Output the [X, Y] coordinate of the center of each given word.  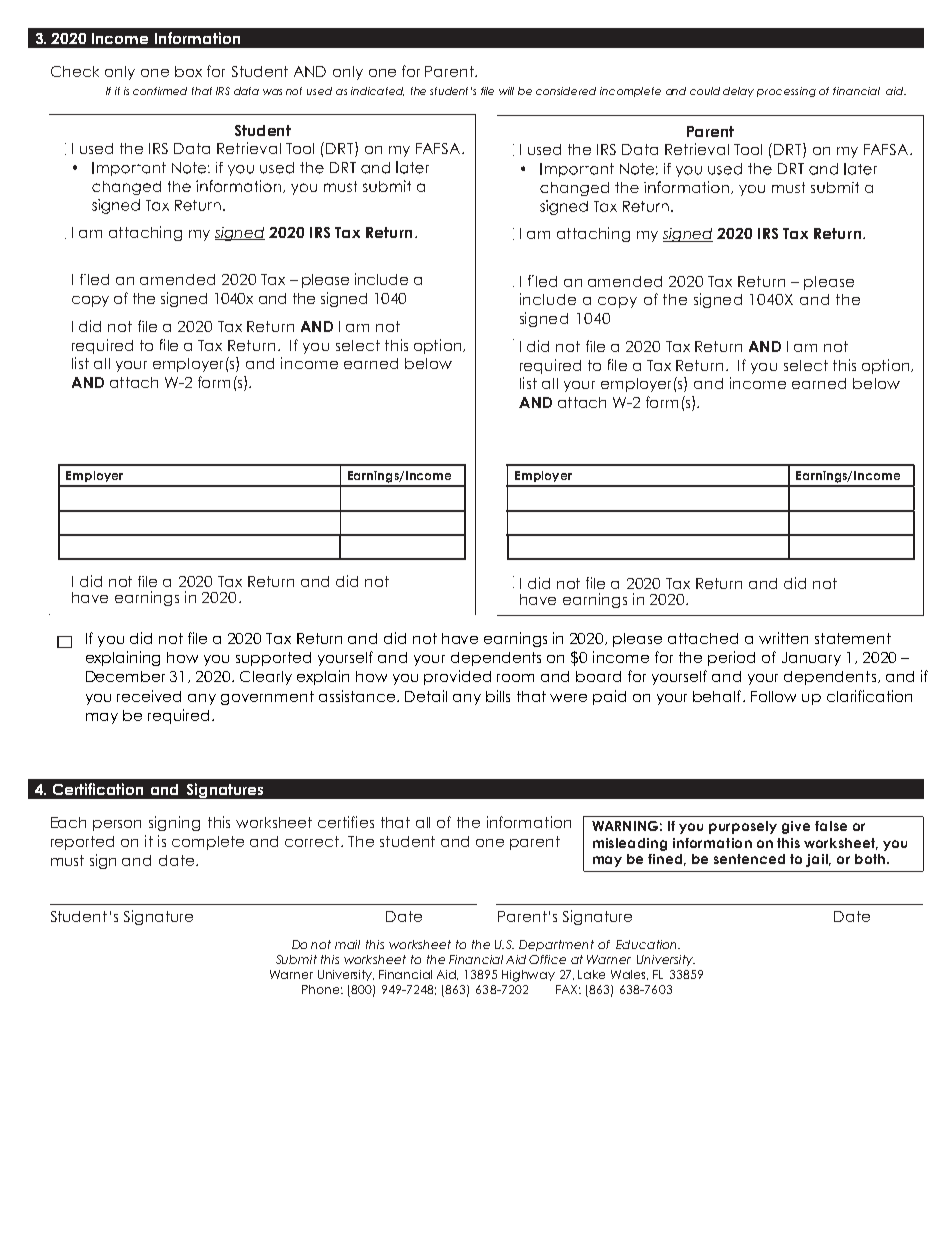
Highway [528, 976]
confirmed [160, 91]
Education [648, 944]
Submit [296, 959]
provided [457, 677]
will [506, 91]
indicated [377, 91]
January [811, 659]
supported [273, 659]
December [125, 676]
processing [786, 92]
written [783, 638]
